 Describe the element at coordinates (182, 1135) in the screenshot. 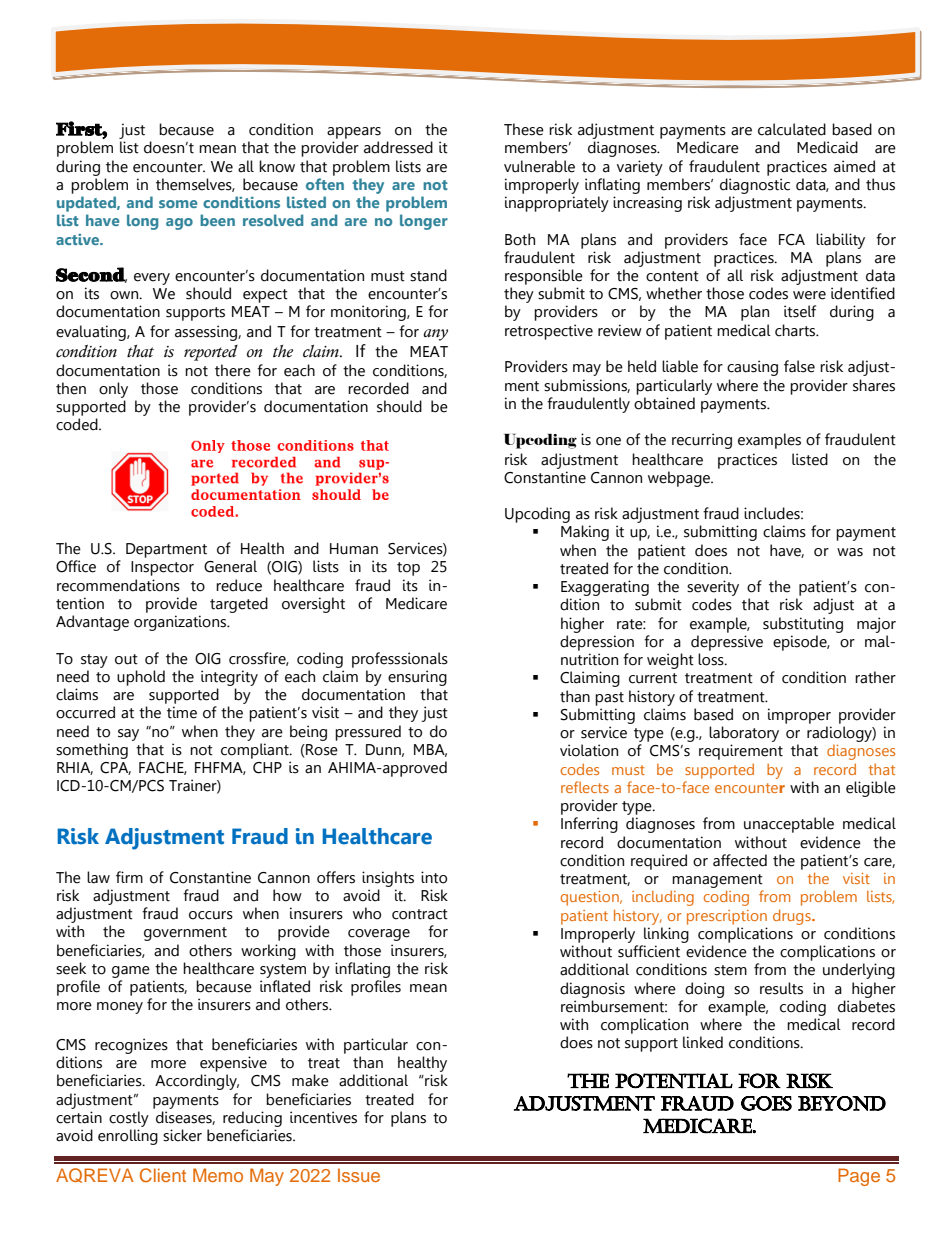

I see `sicker` at that location.
